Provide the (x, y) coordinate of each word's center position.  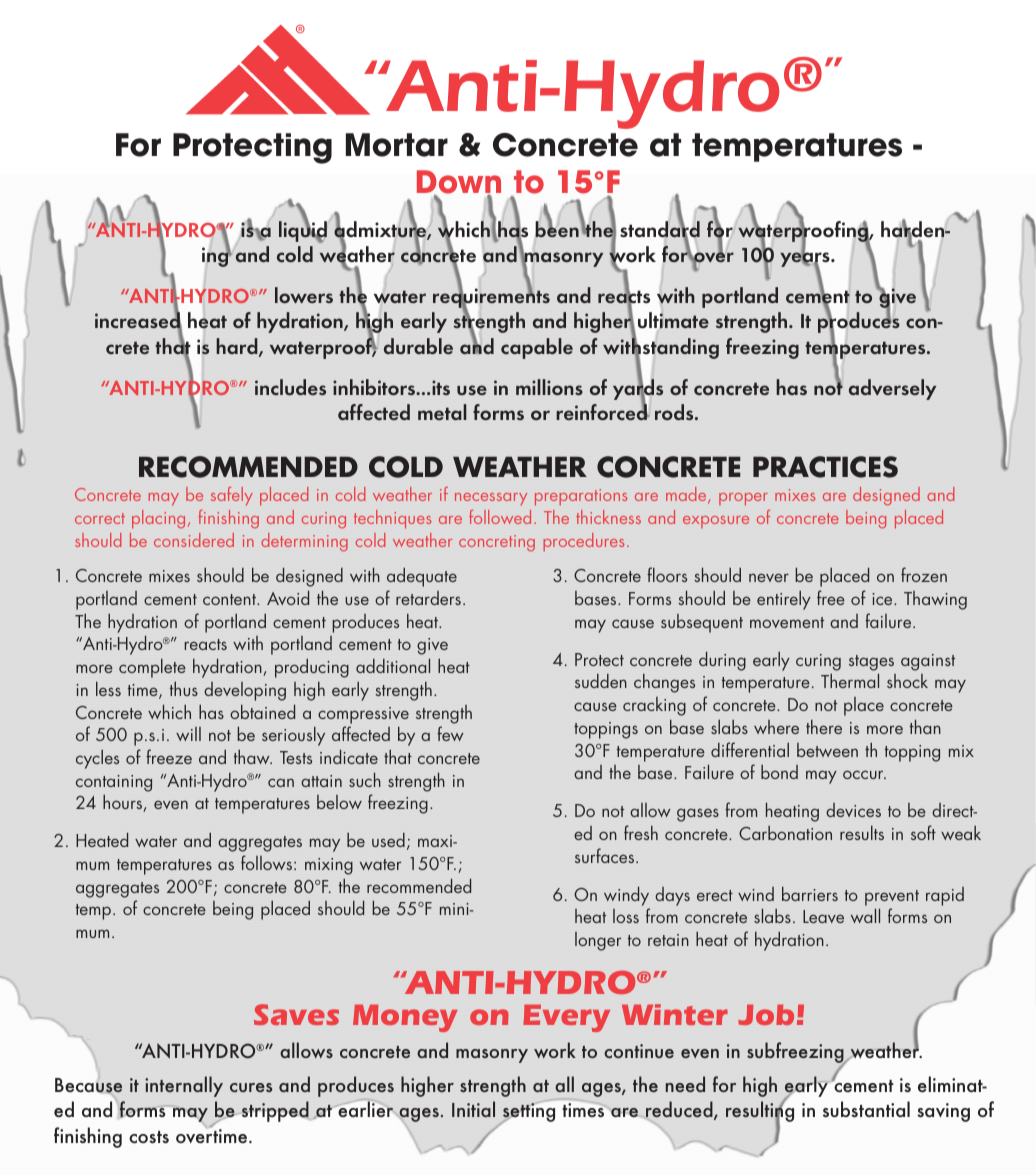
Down (459, 183)
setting (528, 1113)
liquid (303, 231)
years (806, 260)
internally (184, 1086)
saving (943, 1112)
